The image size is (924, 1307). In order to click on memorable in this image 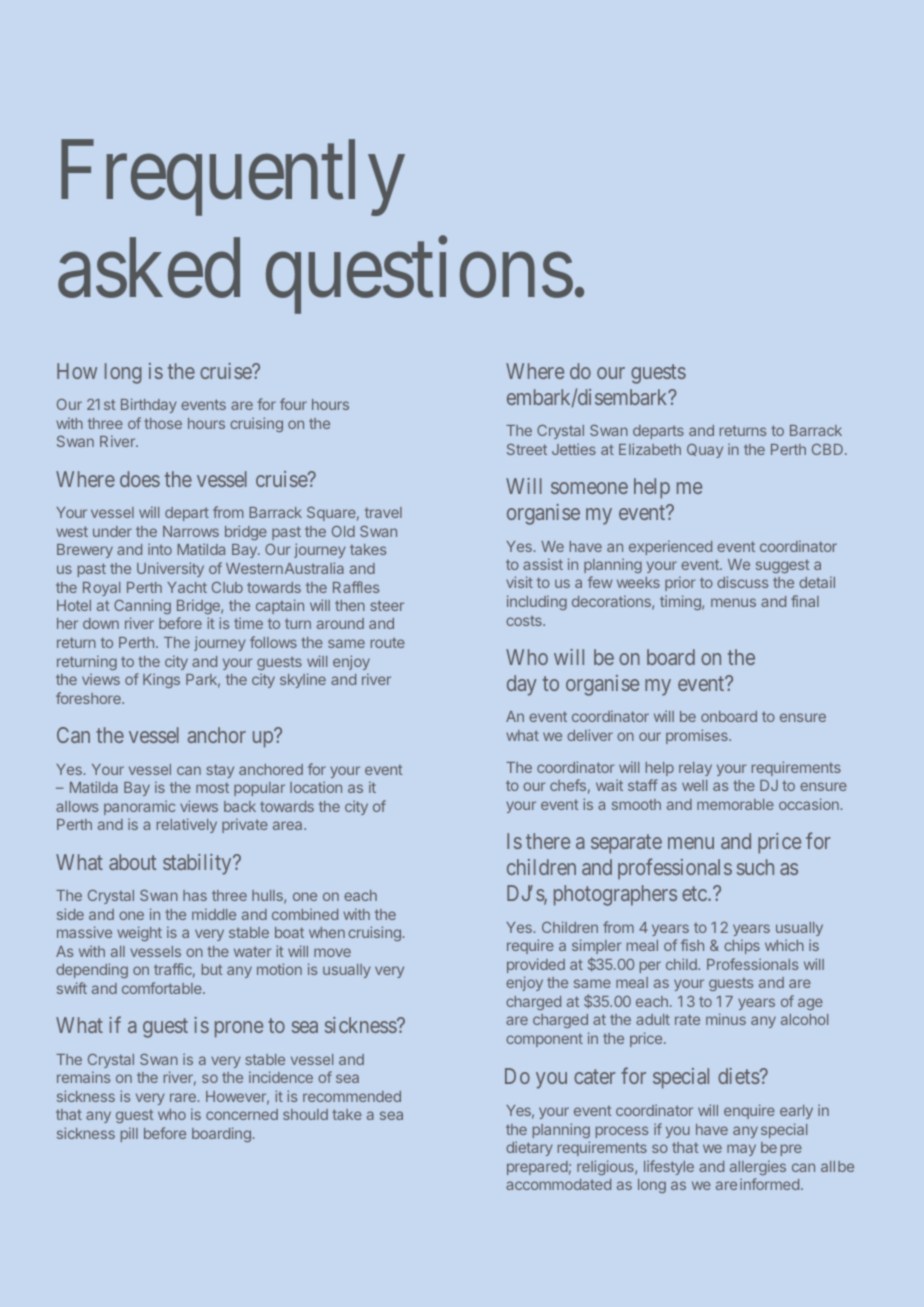, I will do `click(735, 804)`.
